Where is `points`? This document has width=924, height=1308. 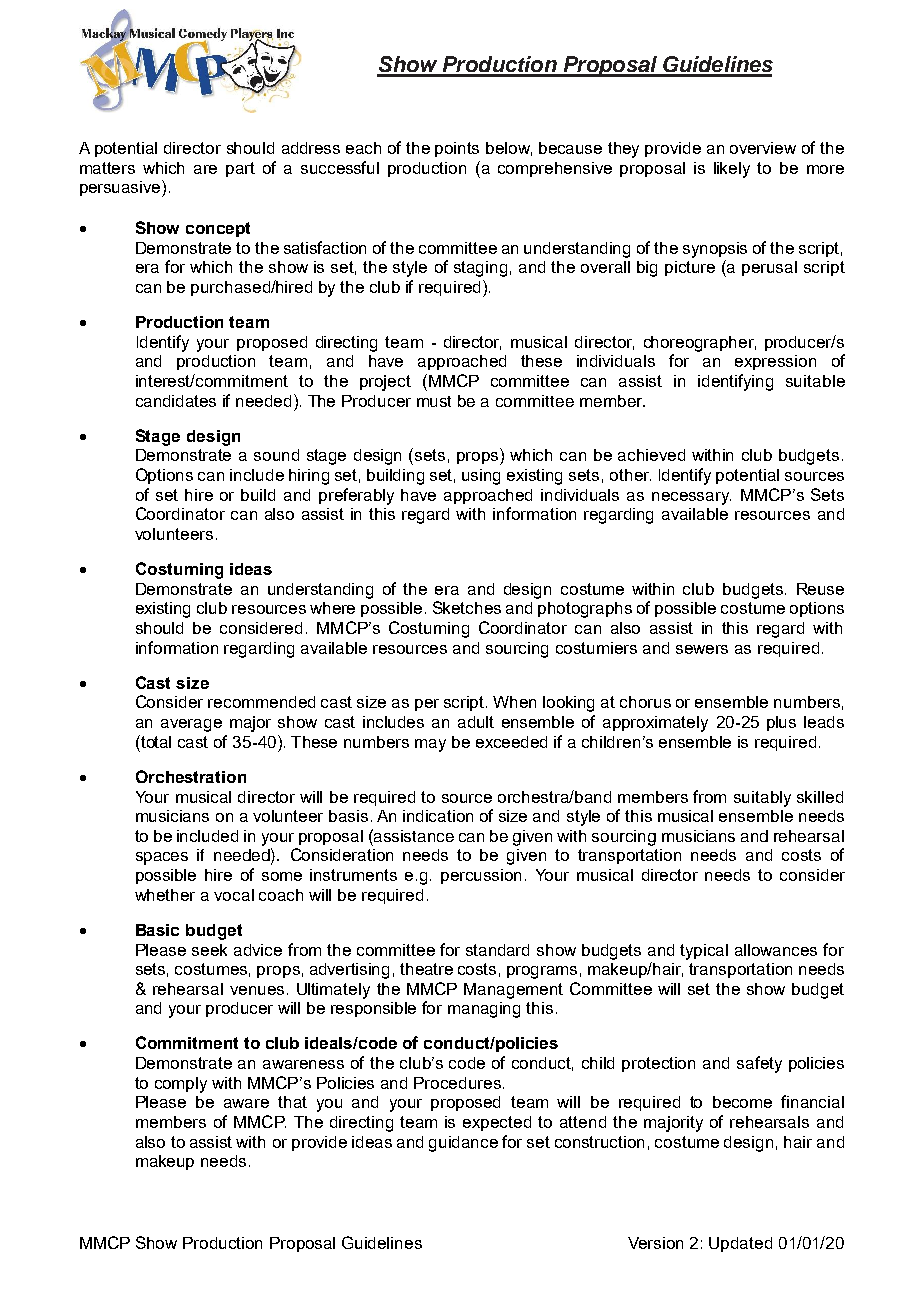
points is located at coordinates (457, 149).
